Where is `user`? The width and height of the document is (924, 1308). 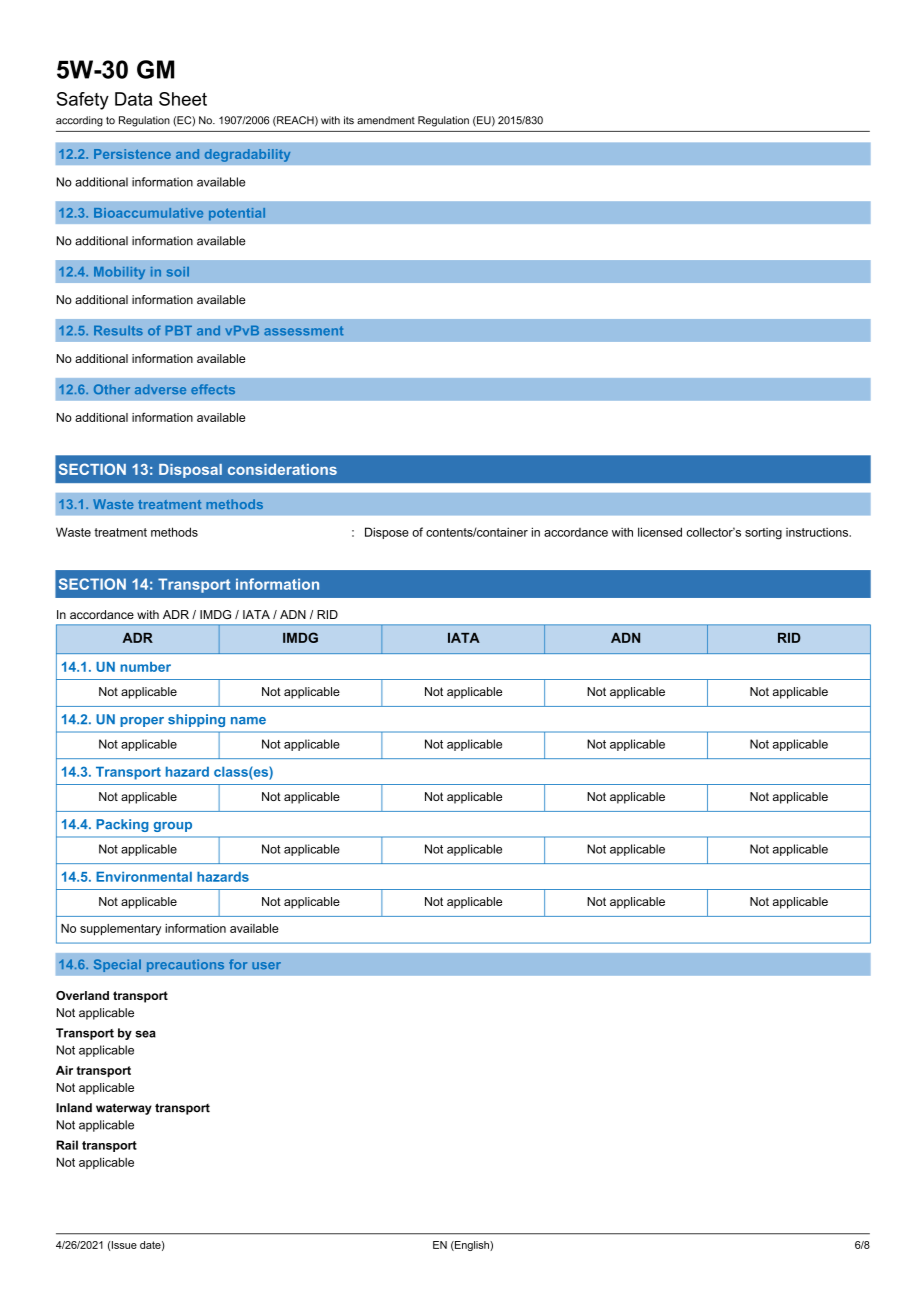 user is located at coordinates (266, 965).
